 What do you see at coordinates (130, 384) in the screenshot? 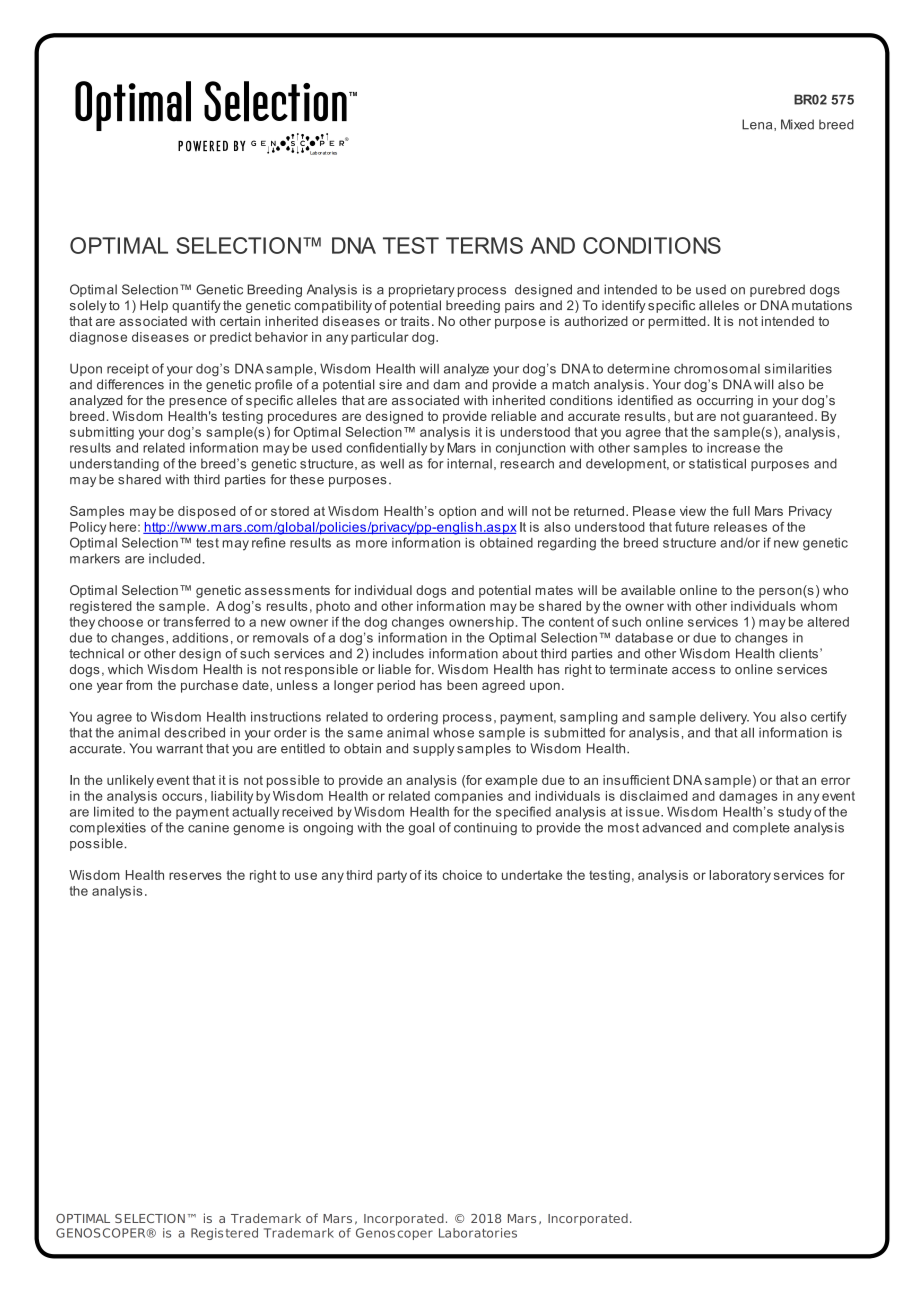
I see `differences` at bounding box center [130, 384].
